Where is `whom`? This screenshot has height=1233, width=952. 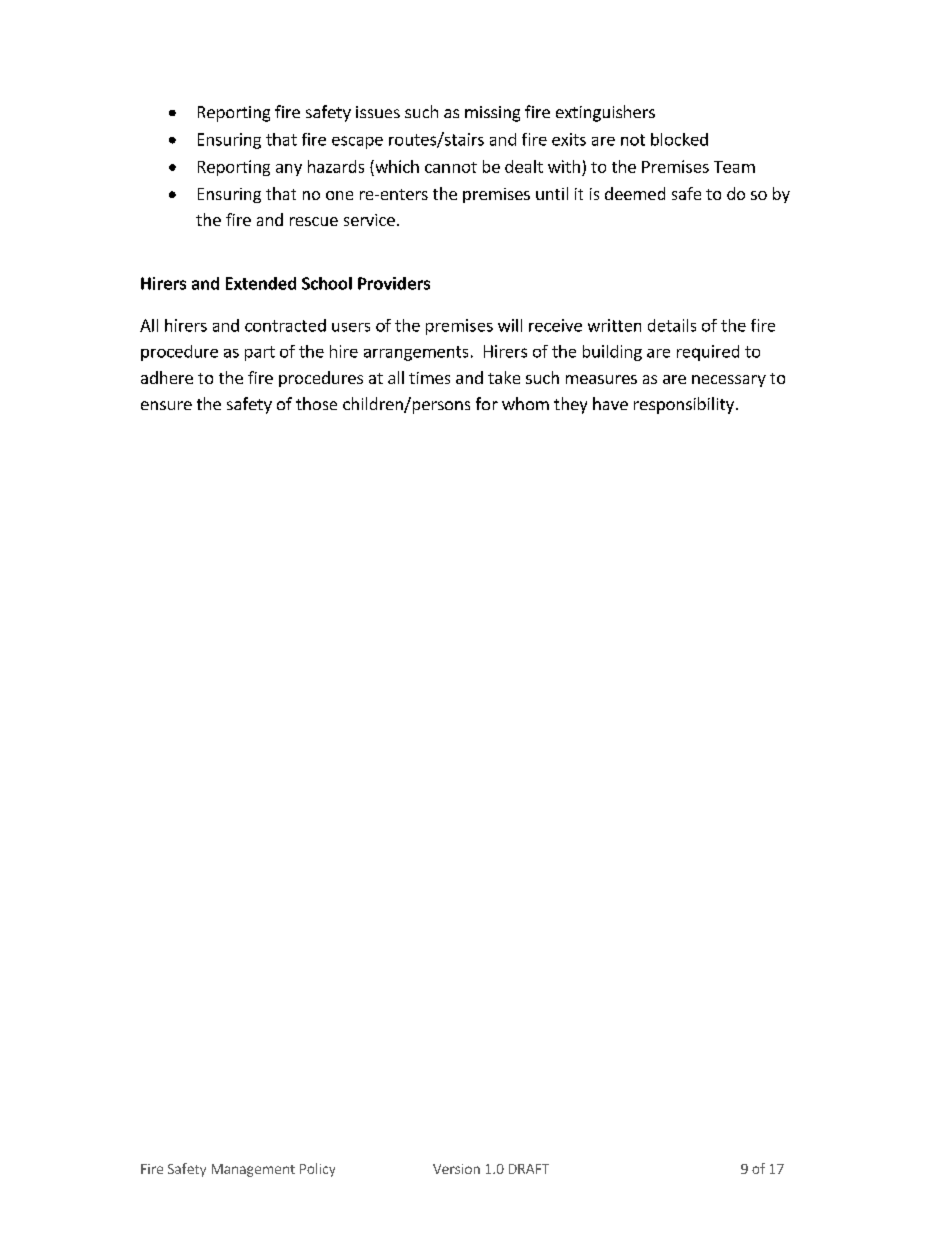 whom is located at coordinates (525, 403).
